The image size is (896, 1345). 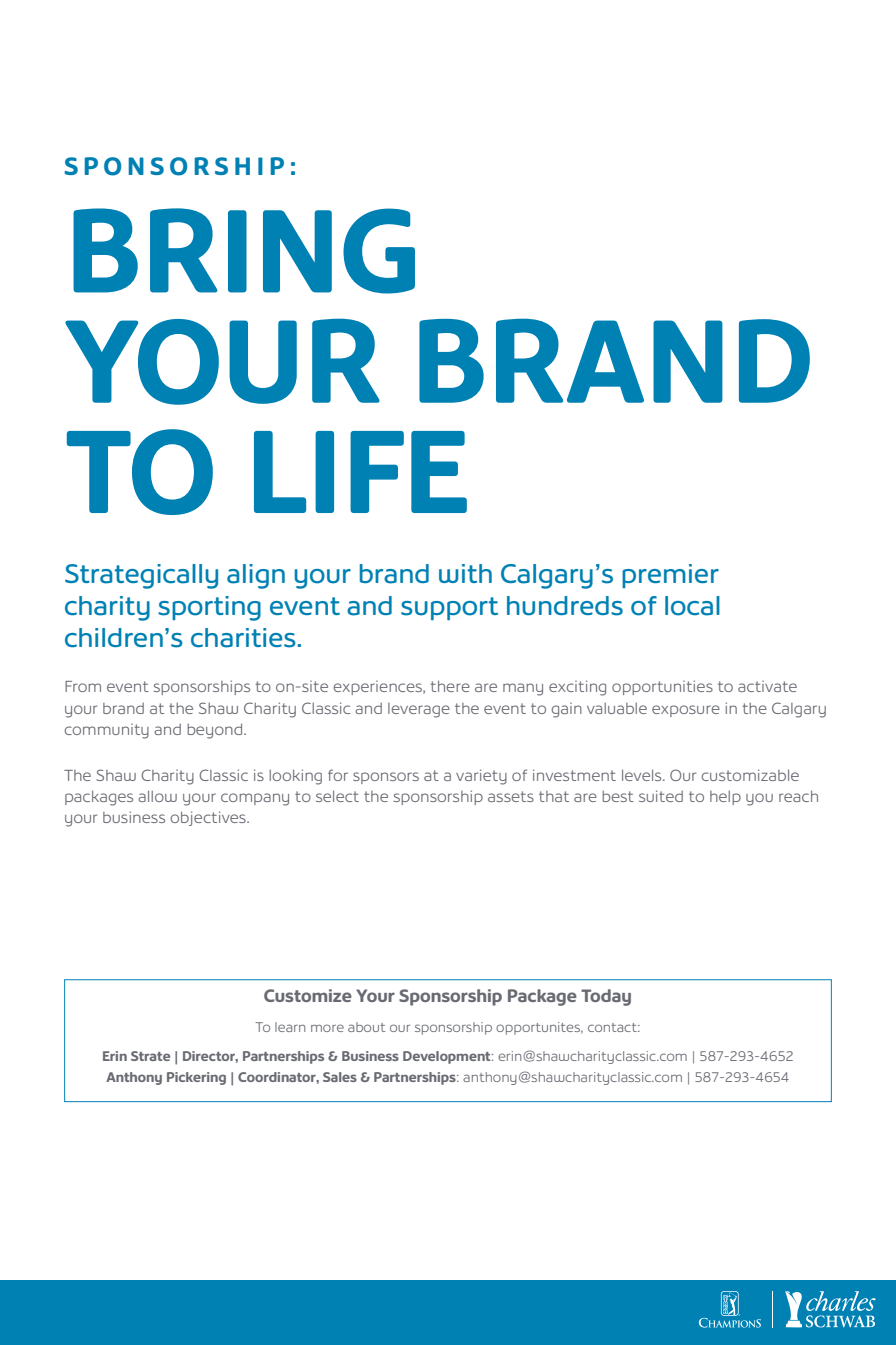 What do you see at coordinates (465, 573) in the screenshot?
I see `with` at bounding box center [465, 573].
